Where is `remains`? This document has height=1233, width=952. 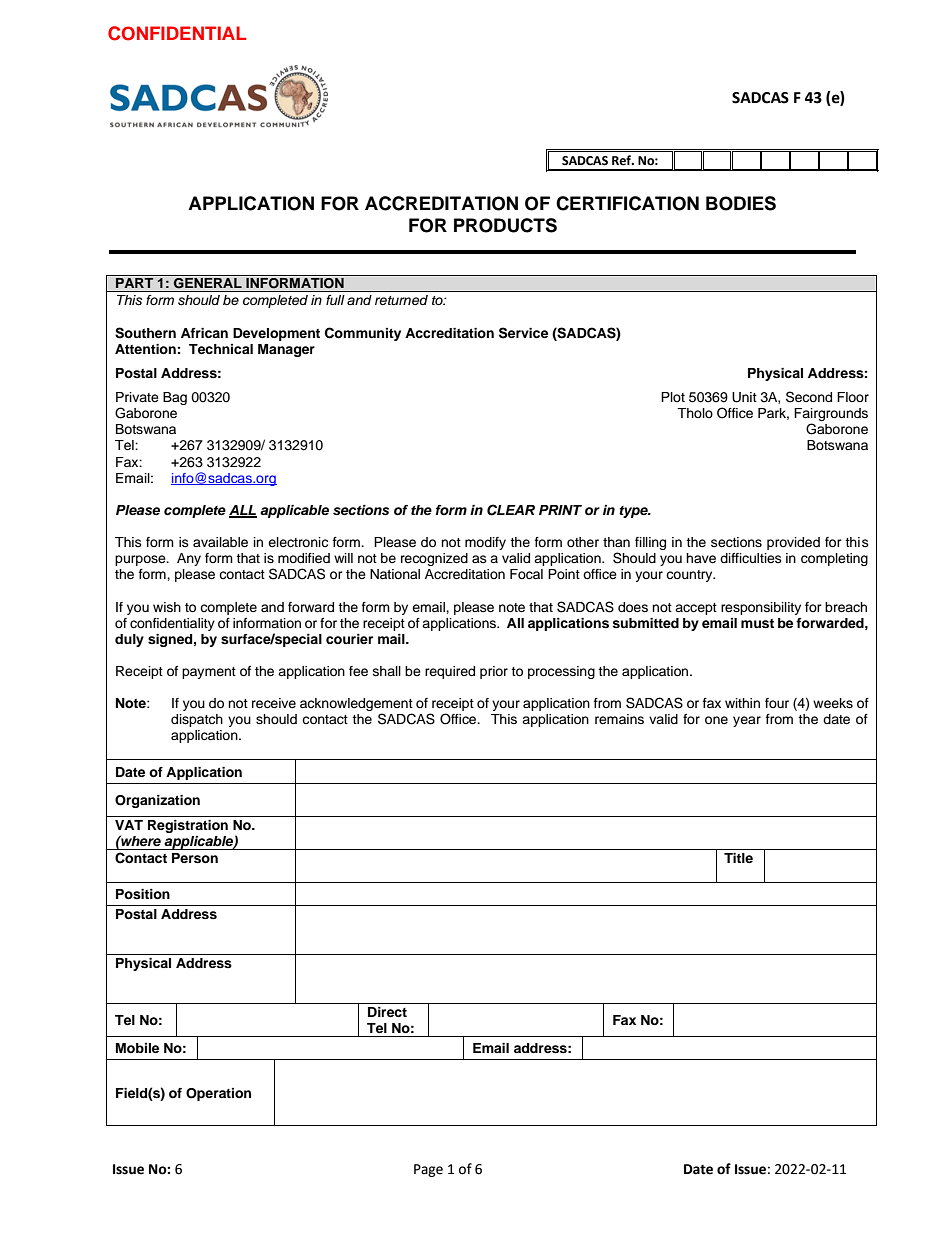
remains is located at coordinates (619, 719).
